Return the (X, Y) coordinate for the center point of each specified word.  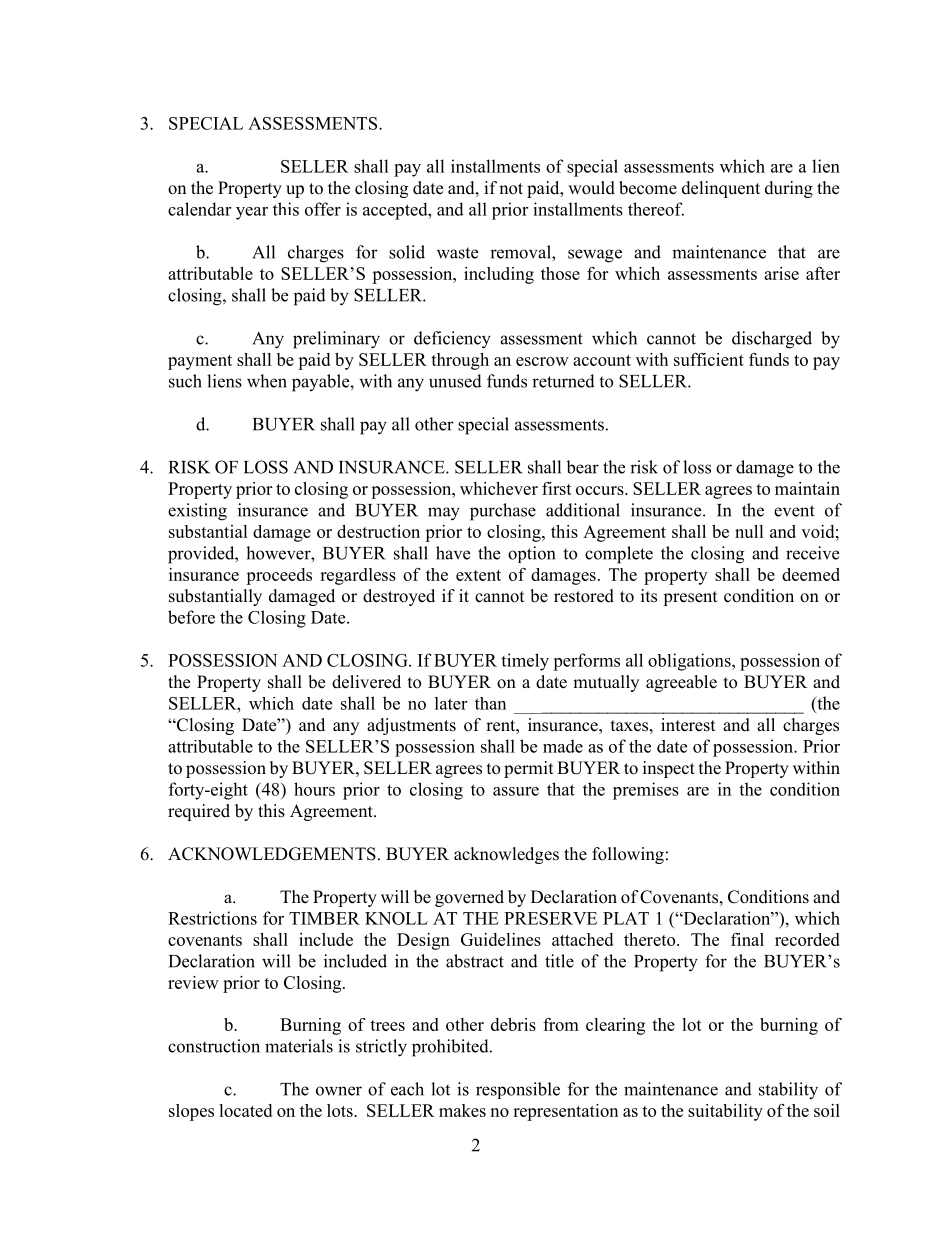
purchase (503, 512)
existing (197, 512)
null (749, 531)
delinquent (721, 189)
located (245, 1110)
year (252, 213)
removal (521, 252)
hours (314, 789)
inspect (669, 769)
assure (516, 791)
